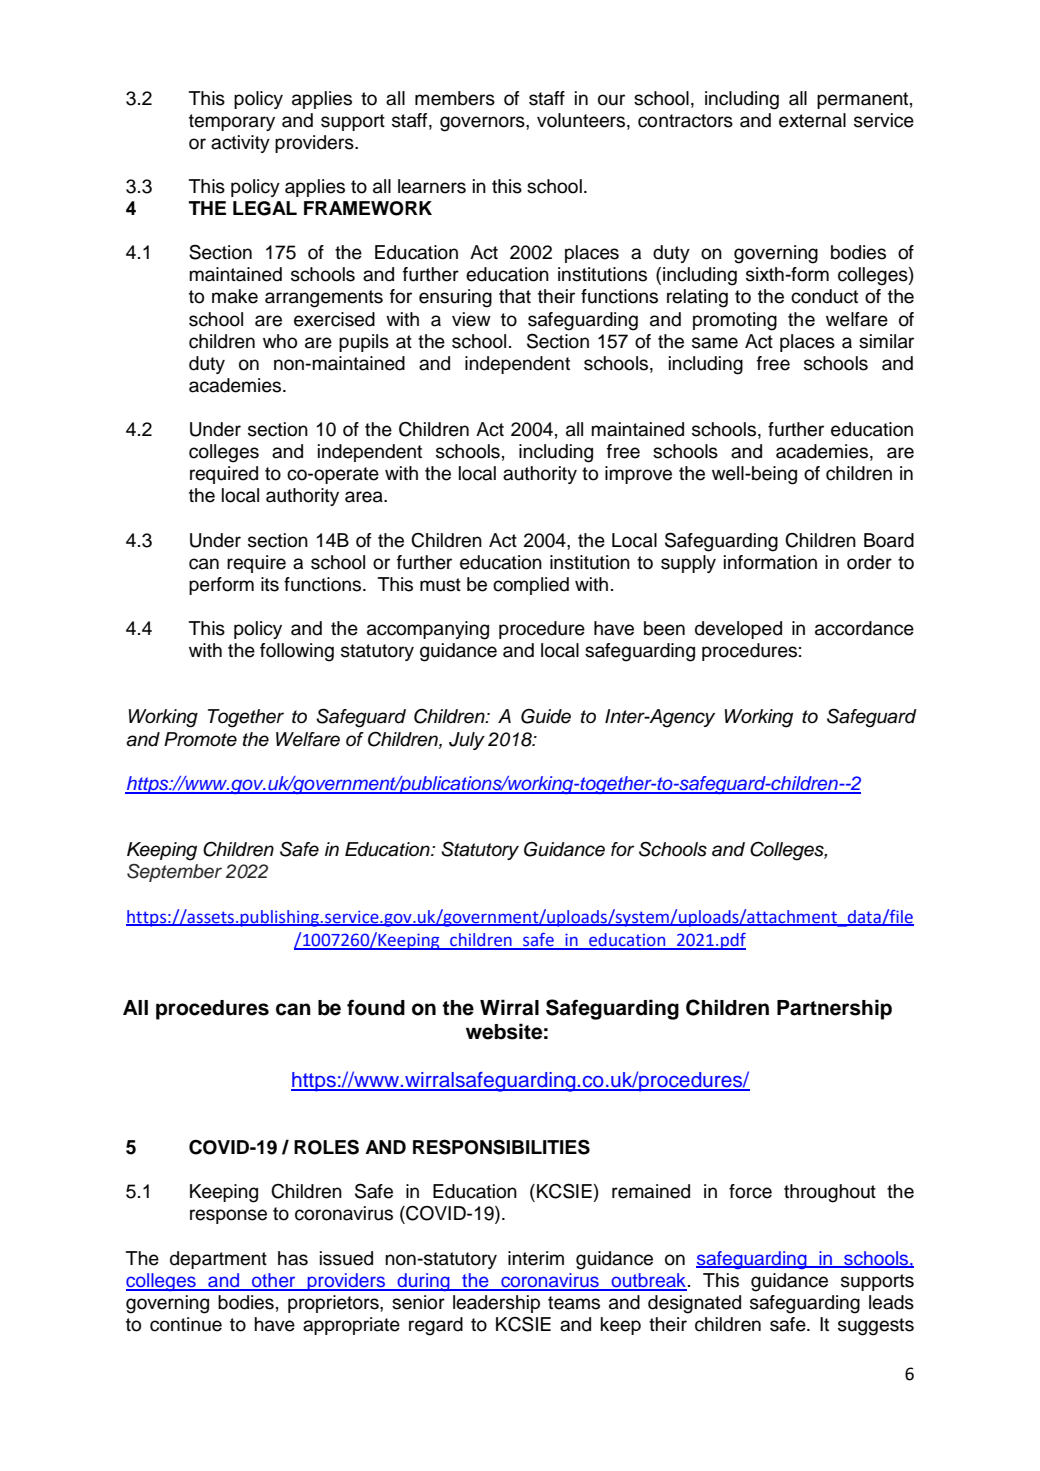 This screenshot has height=1471, width=1040. I want to click on similar, so click(886, 341).
